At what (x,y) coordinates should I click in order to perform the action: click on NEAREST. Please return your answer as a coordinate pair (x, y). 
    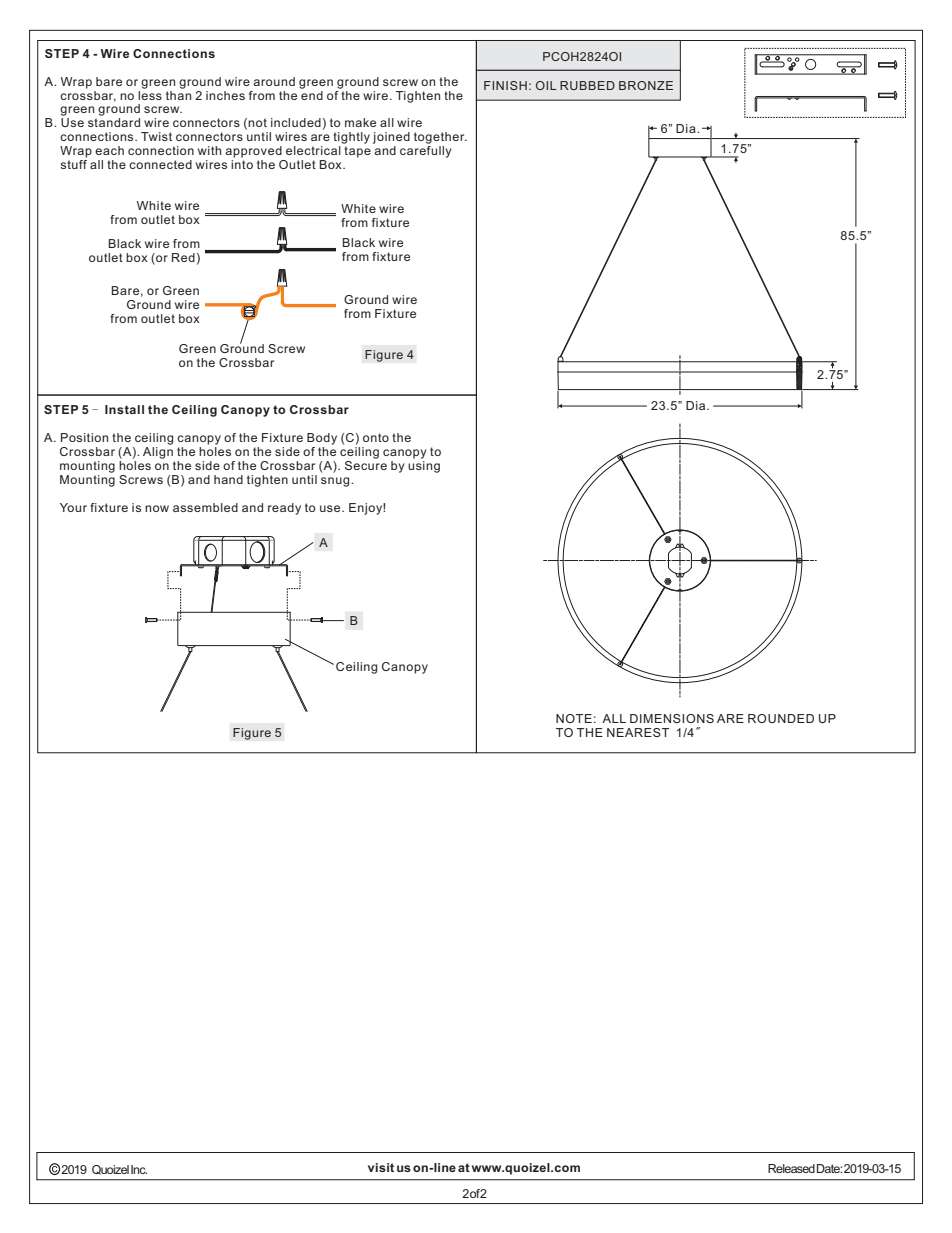
    Looking at the image, I should click on (638, 732).
